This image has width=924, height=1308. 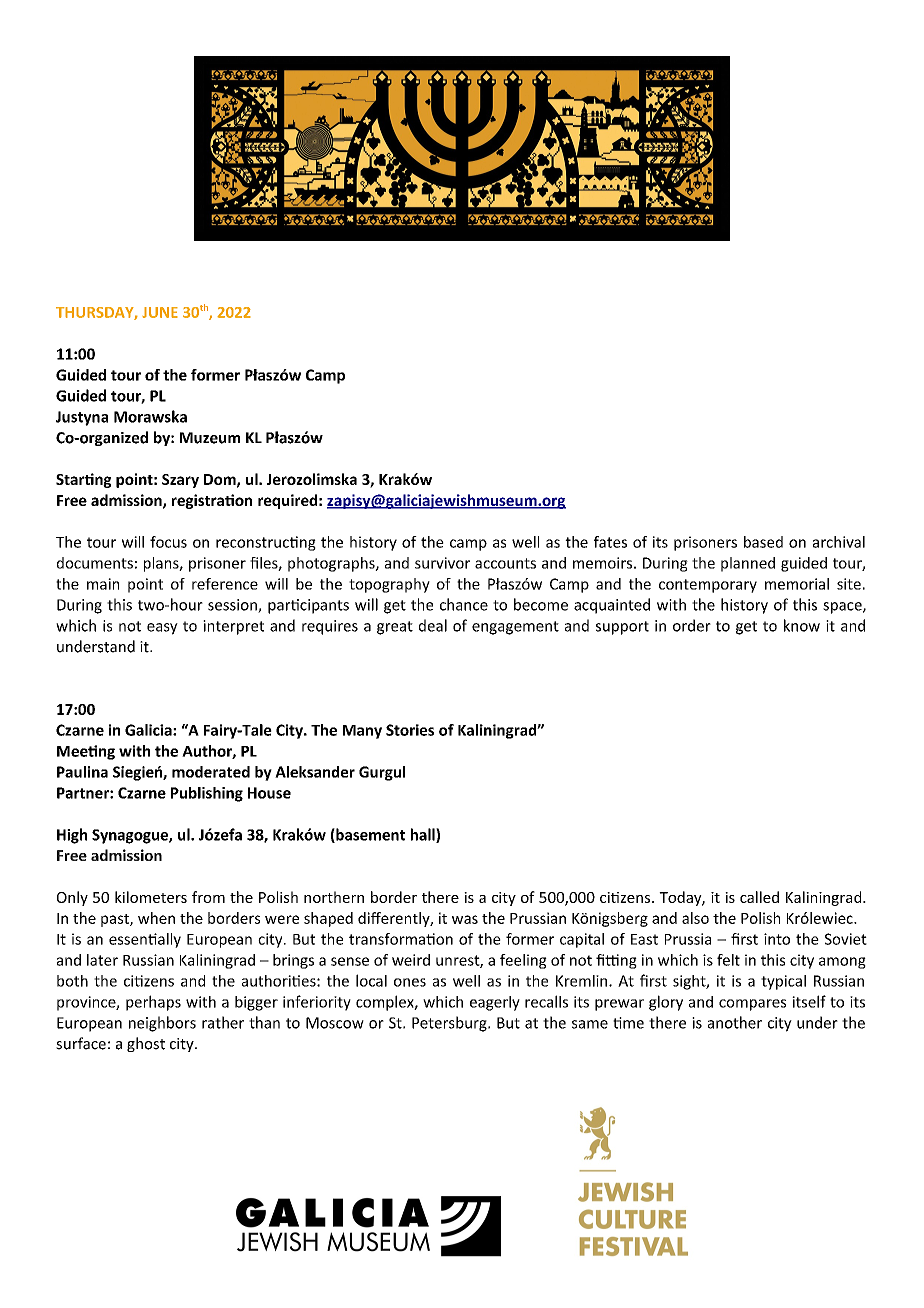 I want to click on neighbors, so click(x=162, y=1024).
